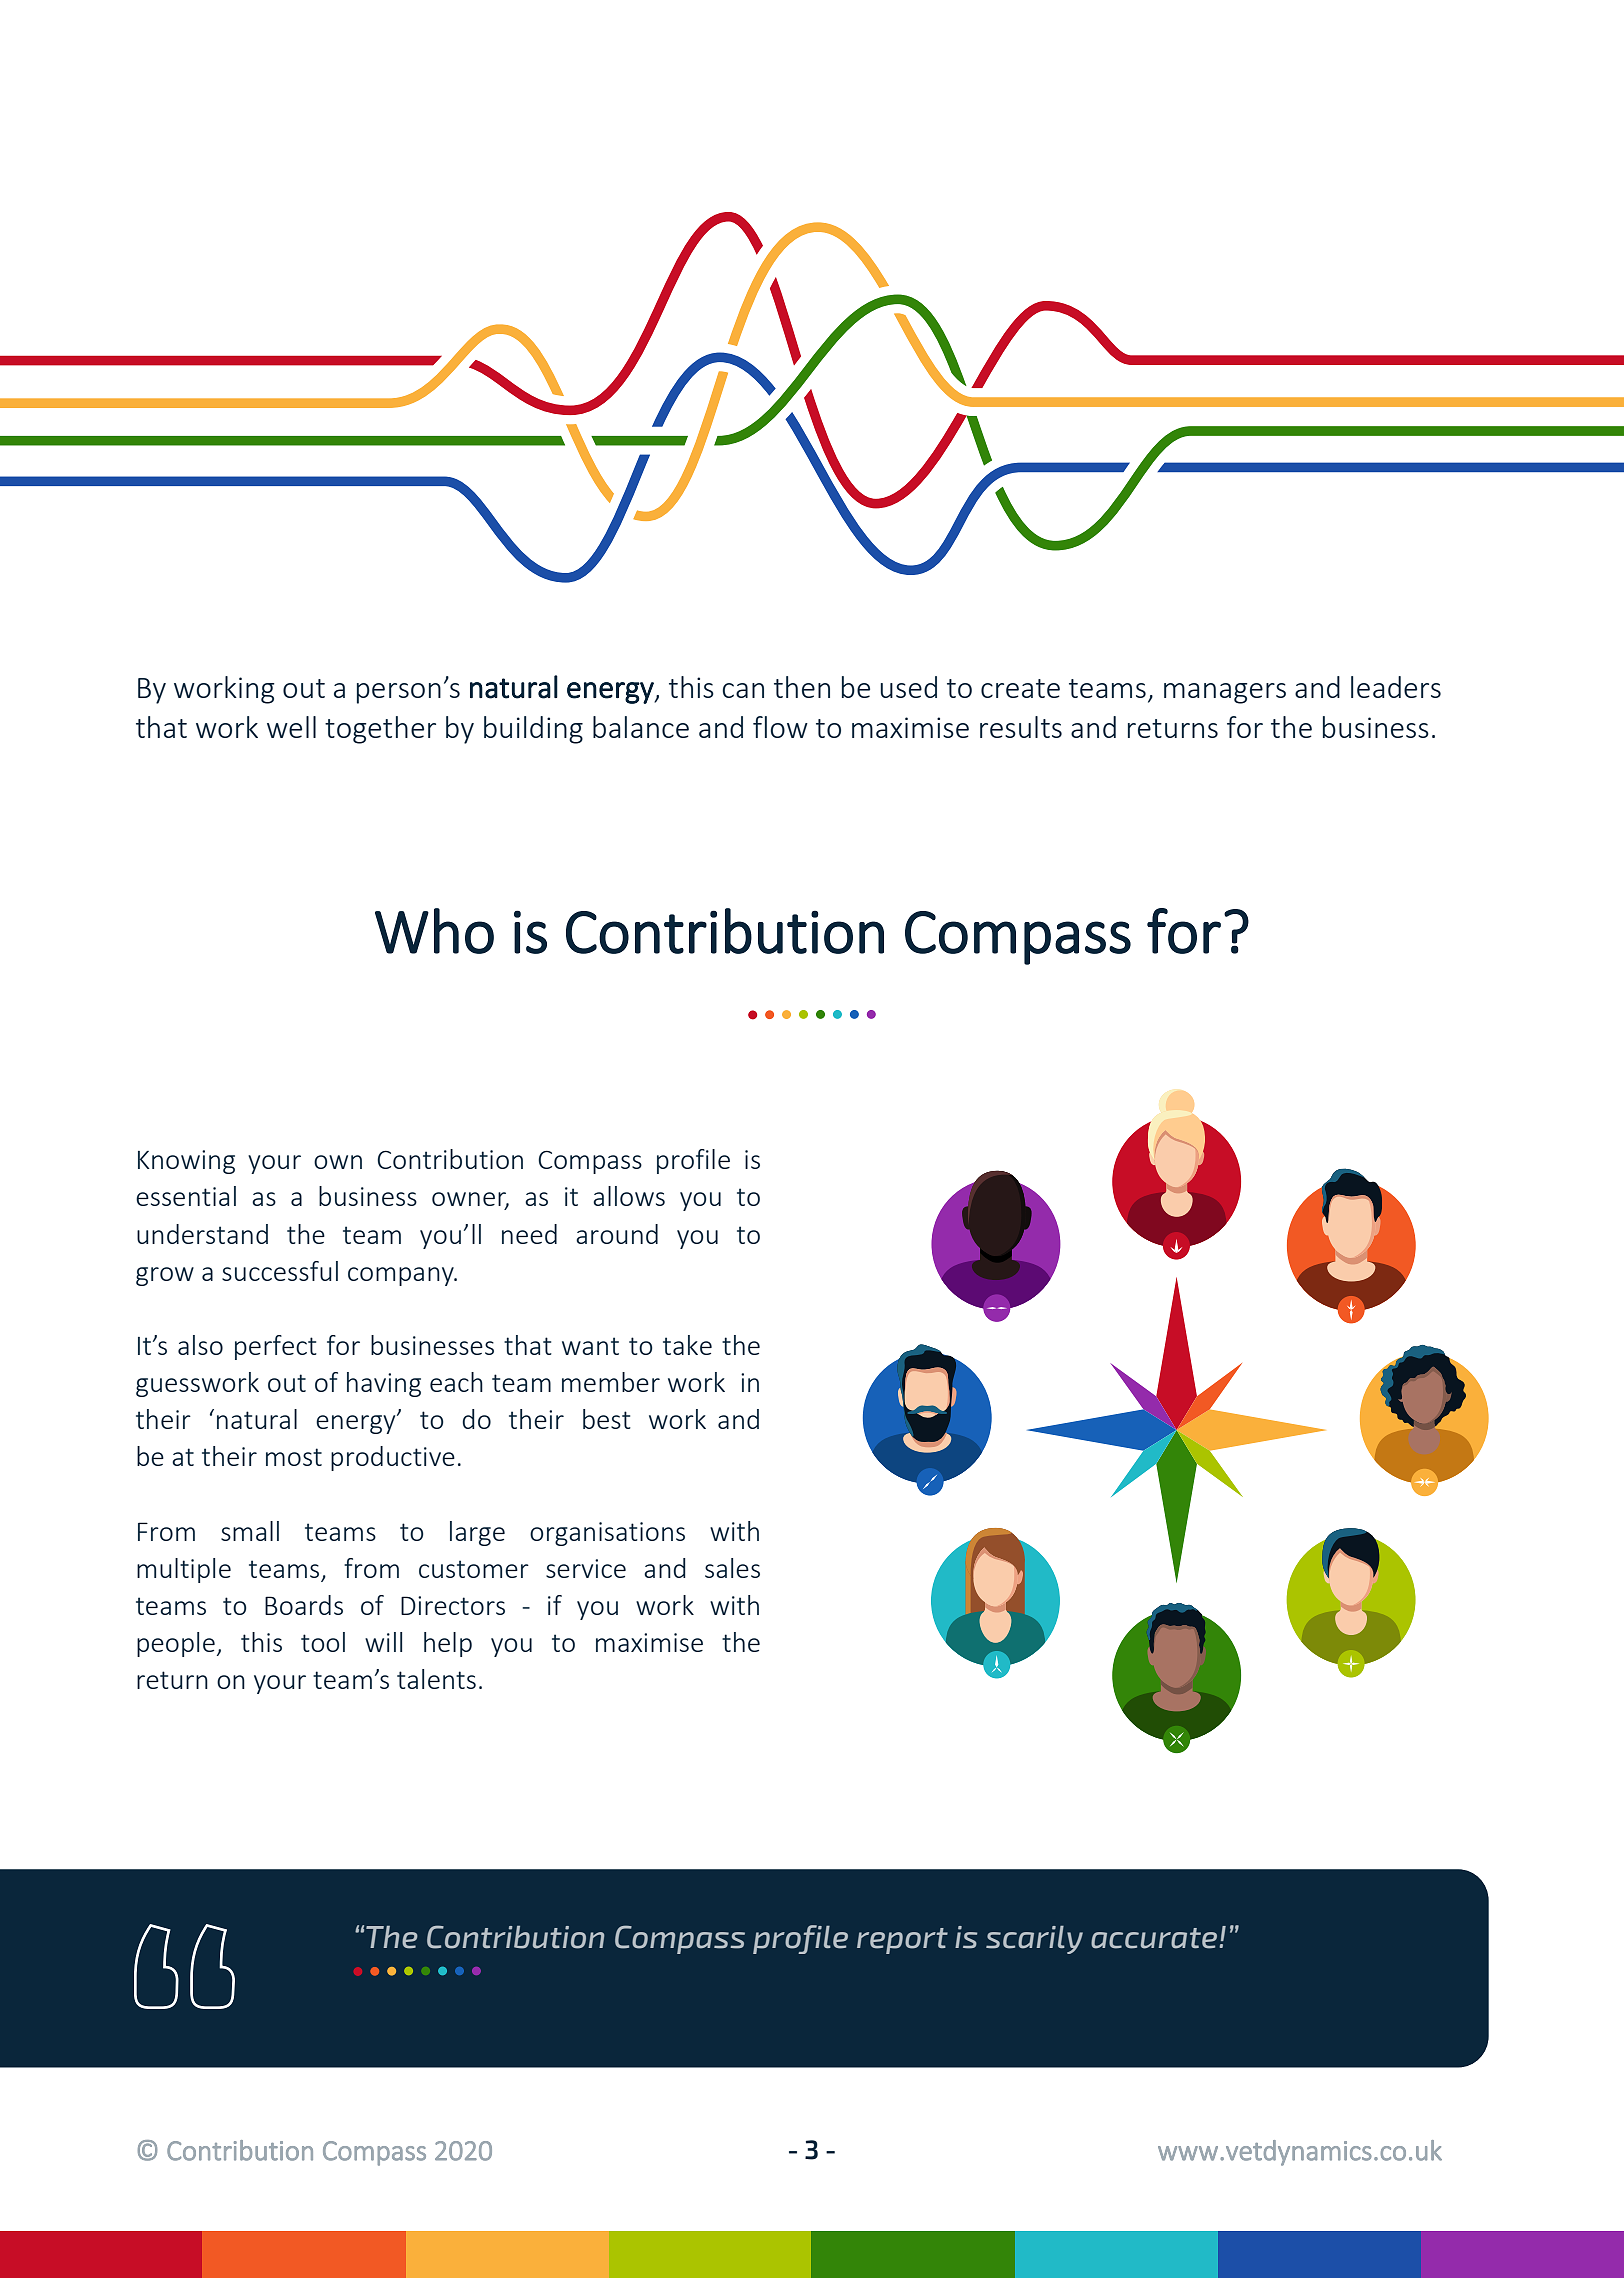 This screenshot has width=1624, height=2278. What do you see at coordinates (617, 1234) in the screenshot?
I see `around` at bounding box center [617, 1234].
